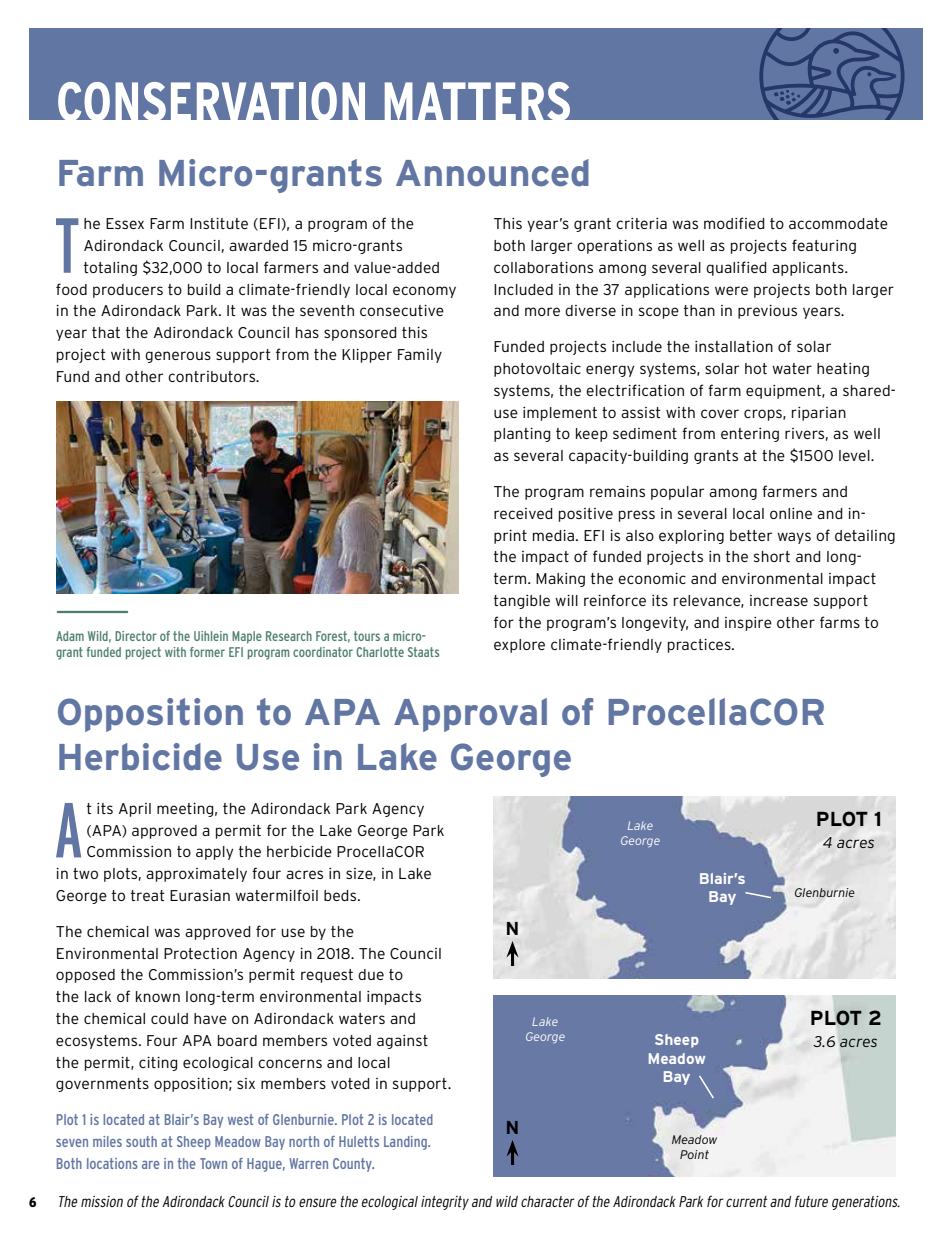  I want to click on Essex, so click(125, 223).
